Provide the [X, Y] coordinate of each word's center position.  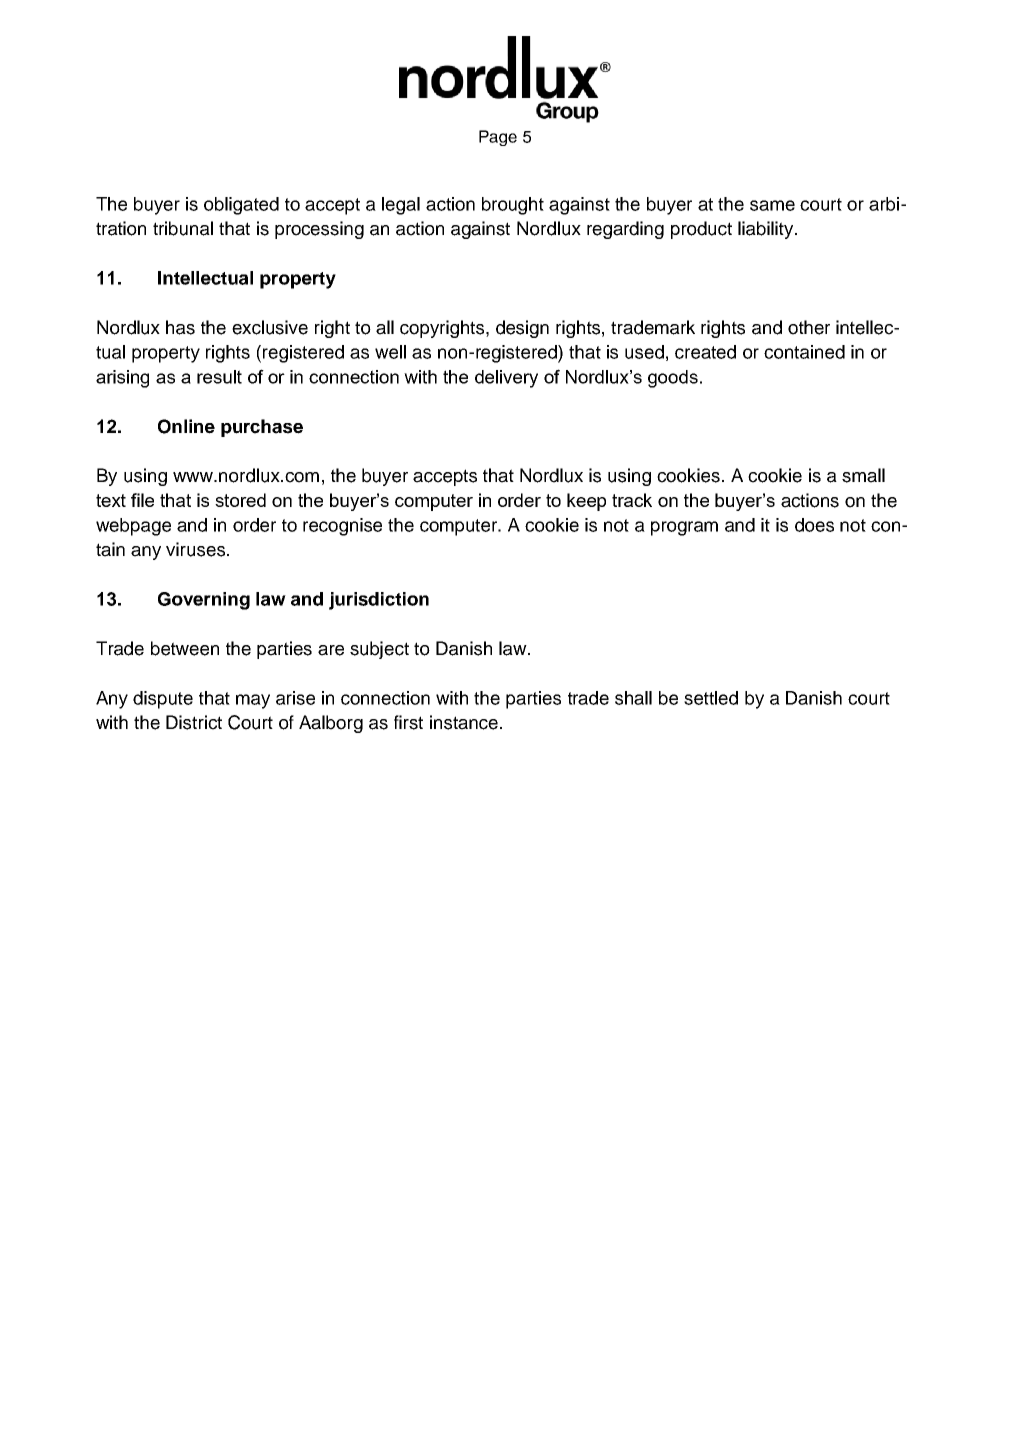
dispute [163, 700]
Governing [204, 601]
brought [513, 206]
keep [586, 502]
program [684, 528]
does [814, 525]
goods [673, 379]
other [809, 327]
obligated [241, 206]
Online [186, 426]
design [522, 329]
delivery [506, 379]
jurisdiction [379, 601]
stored [240, 500]
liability [767, 230]
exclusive [270, 327]
